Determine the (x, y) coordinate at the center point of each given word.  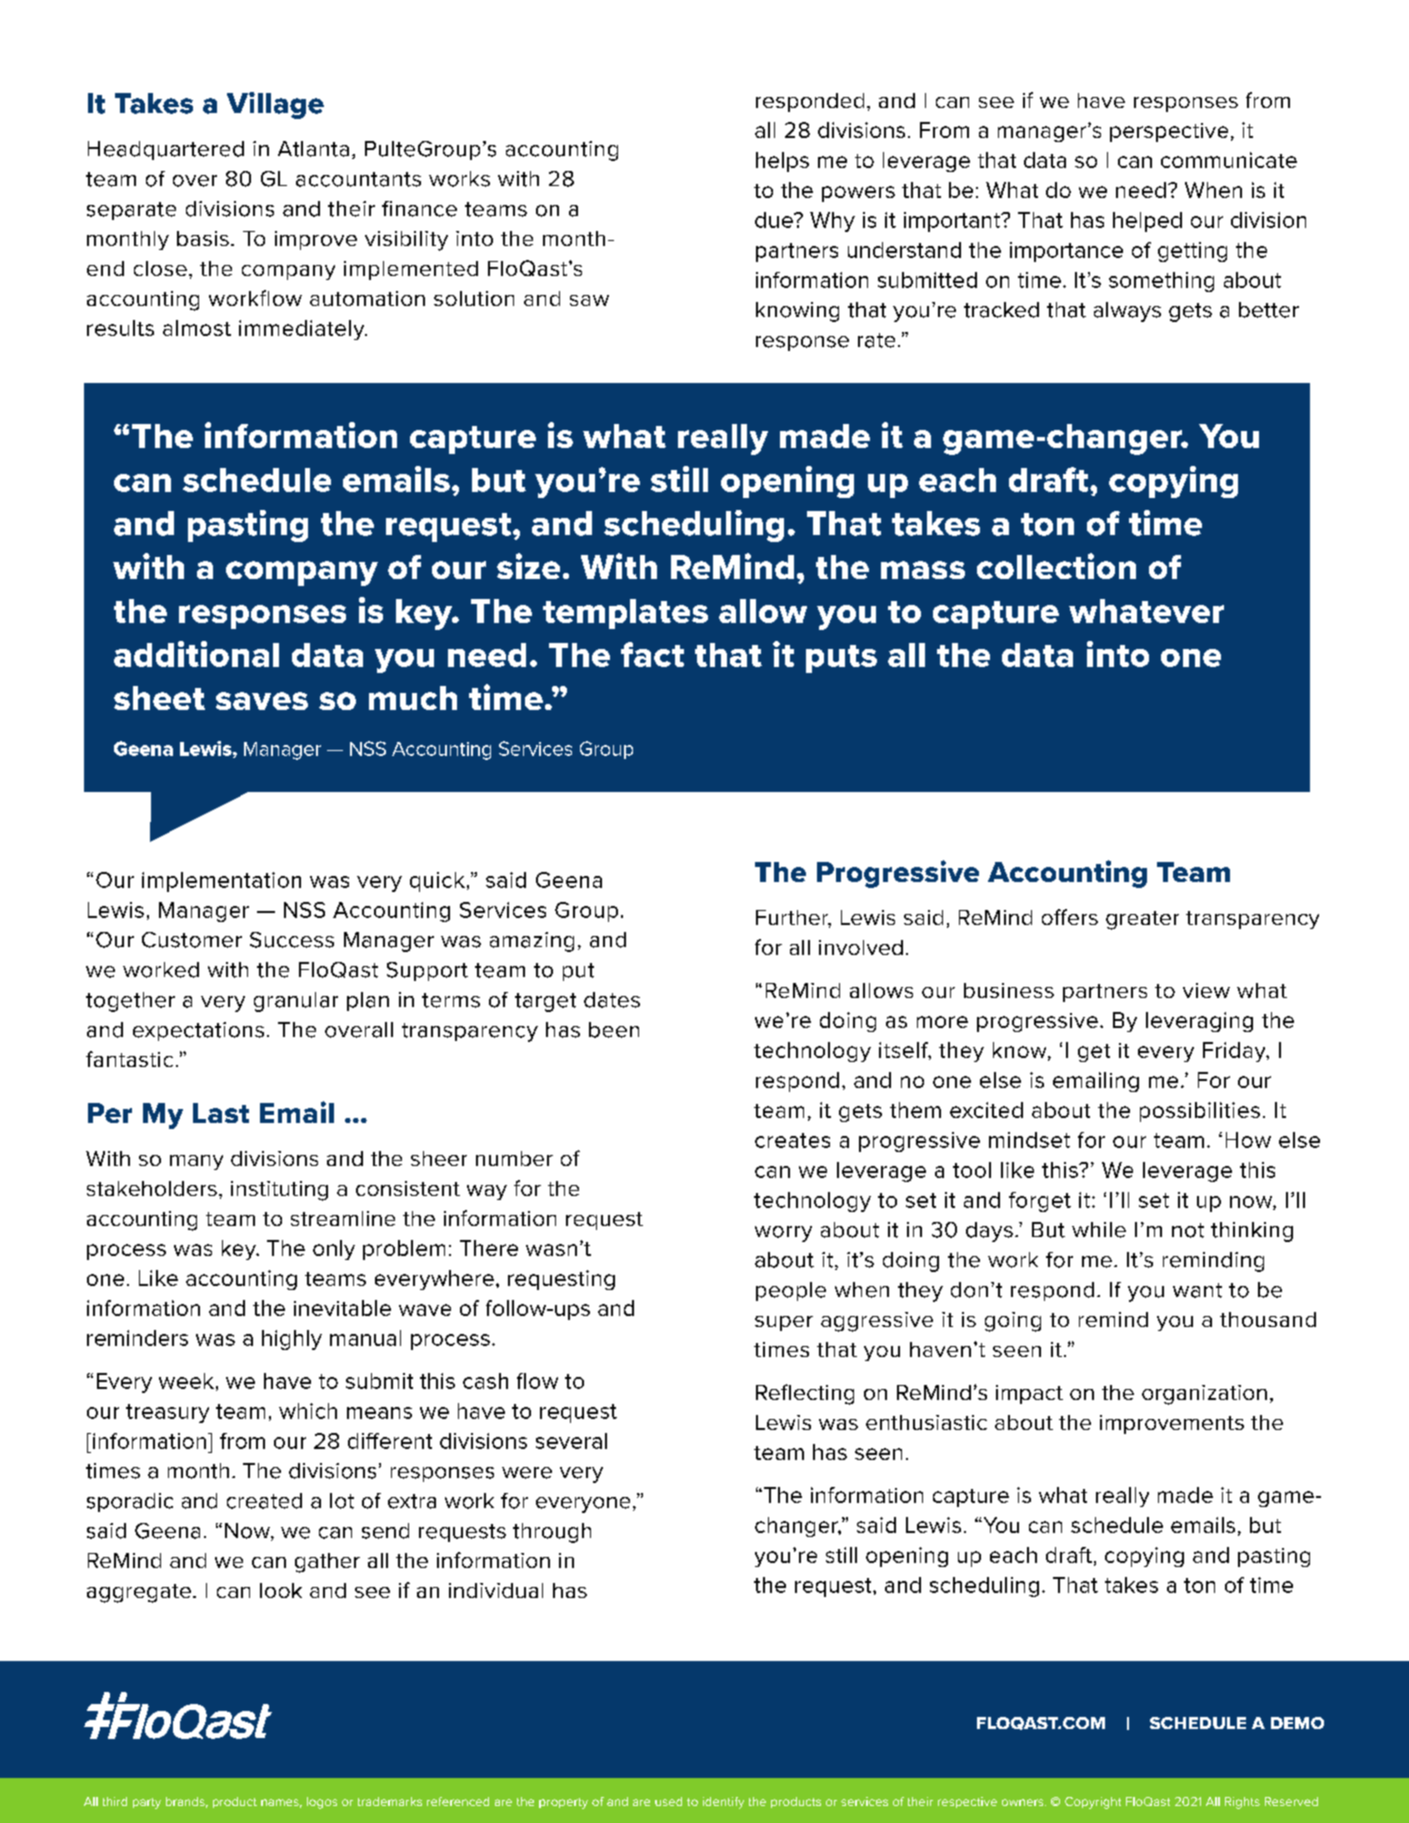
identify (723, 1803)
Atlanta (313, 149)
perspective (1169, 132)
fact (652, 654)
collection (1056, 566)
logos (322, 1803)
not (1188, 1230)
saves (262, 701)
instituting (279, 1191)
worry (783, 1234)
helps (782, 162)
